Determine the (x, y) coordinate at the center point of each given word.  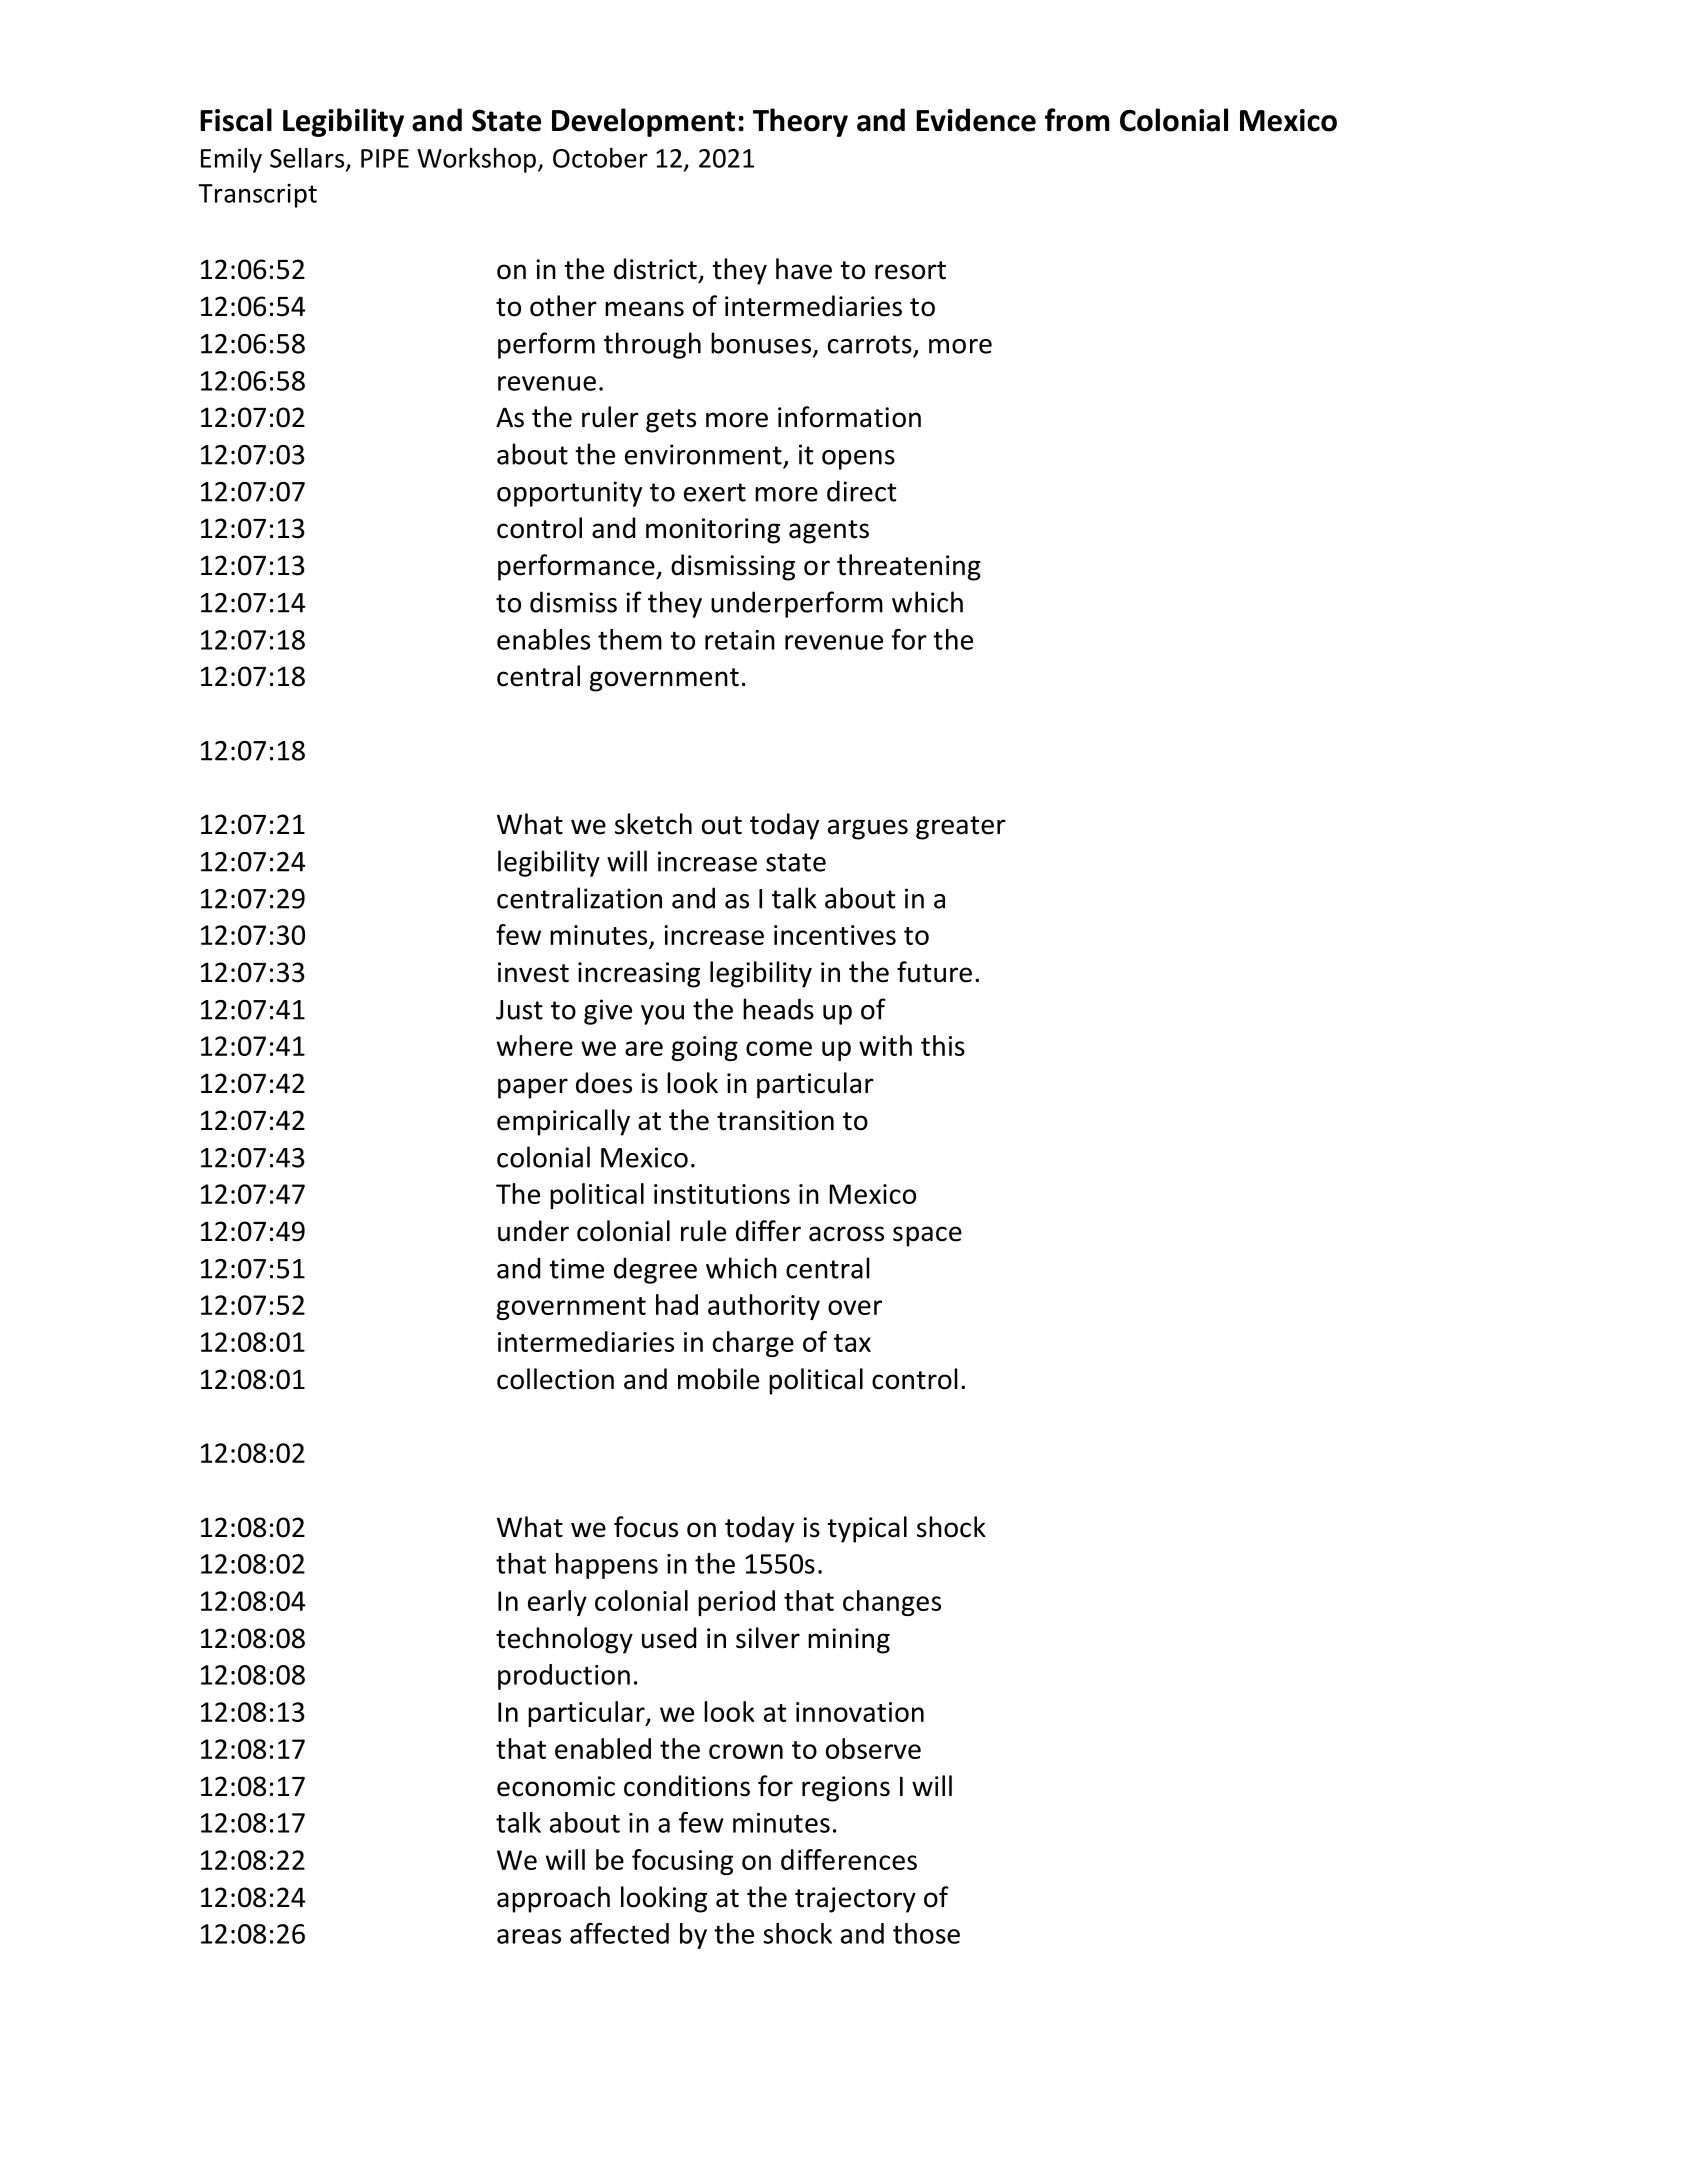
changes (892, 1603)
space (927, 1236)
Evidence (976, 120)
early (557, 1603)
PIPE (385, 158)
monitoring (713, 531)
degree (655, 1270)
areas (529, 1936)
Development (643, 122)
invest (533, 972)
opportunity (569, 494)
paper (533, 1088)
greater (961, 828)
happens (607, 1566)
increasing (639, 975)
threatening (909, 567)
